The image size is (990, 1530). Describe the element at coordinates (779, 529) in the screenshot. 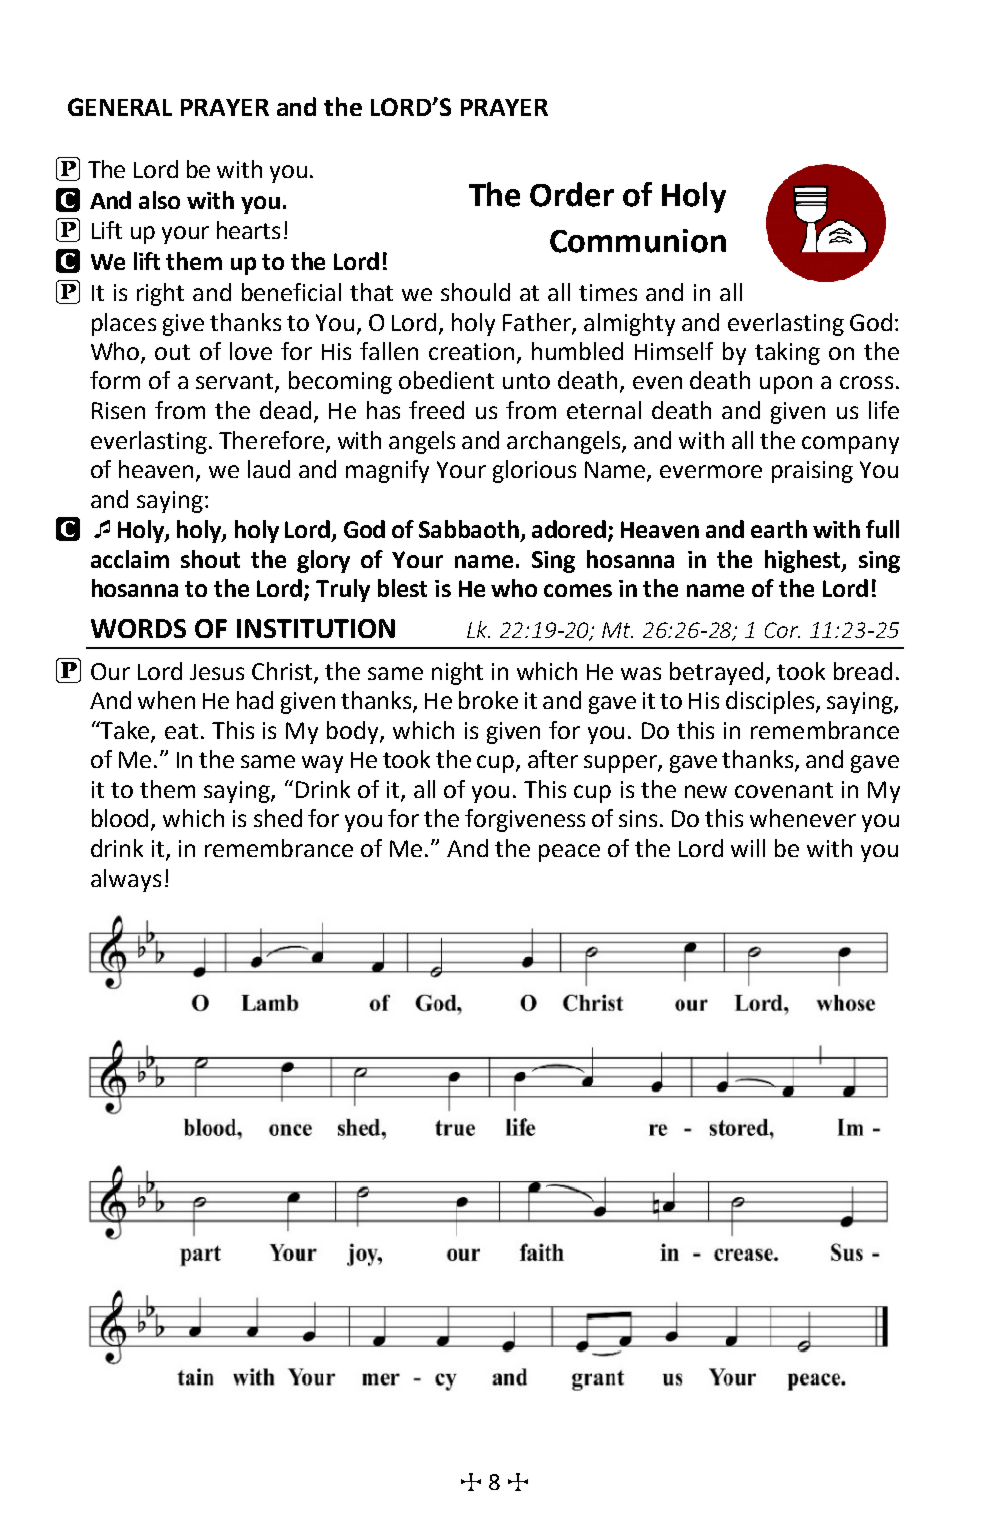

I see `earth` at that location.
